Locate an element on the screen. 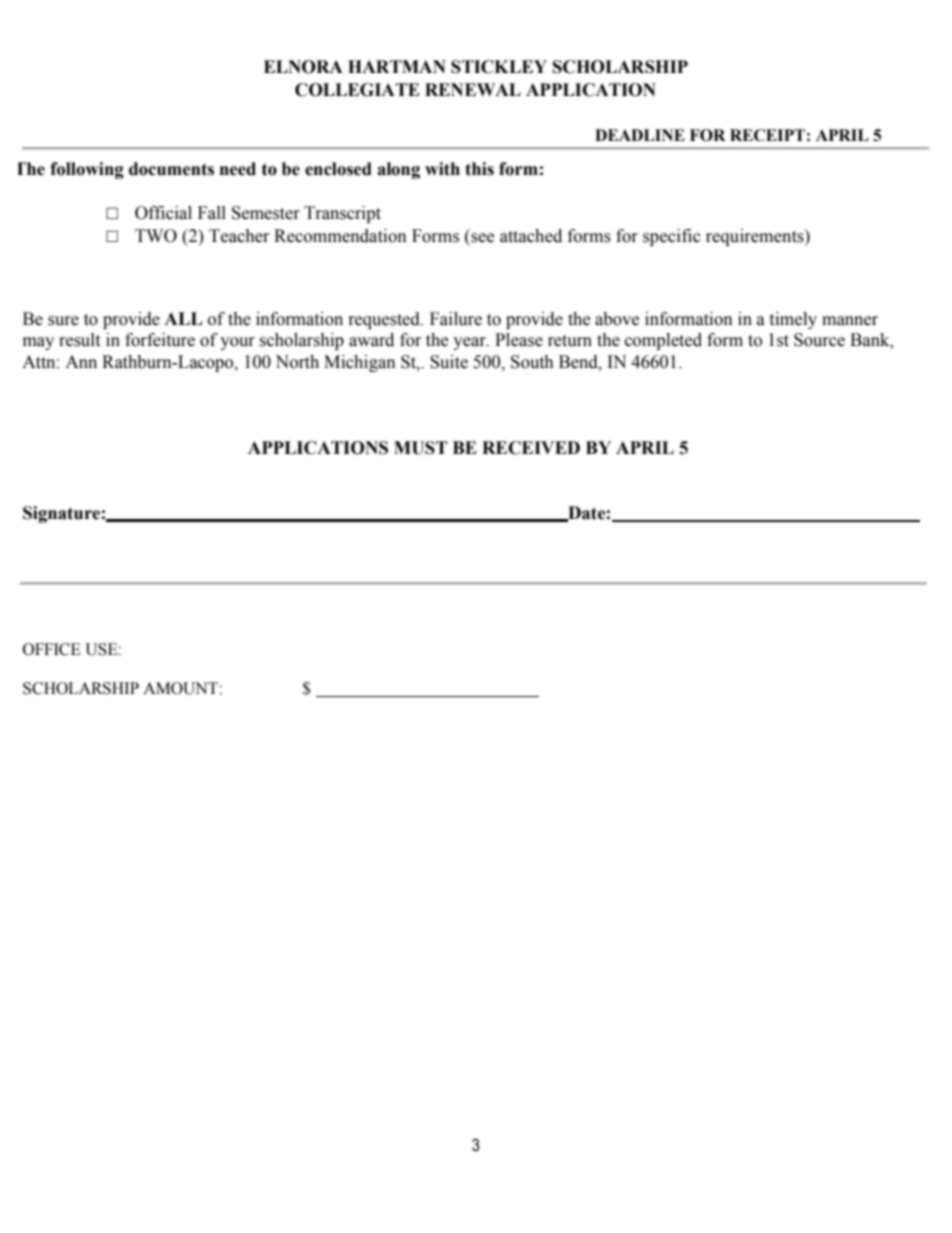 The height and width of the screenshot is (1233, 952). Michigan is located at coordinates (360, 363).
